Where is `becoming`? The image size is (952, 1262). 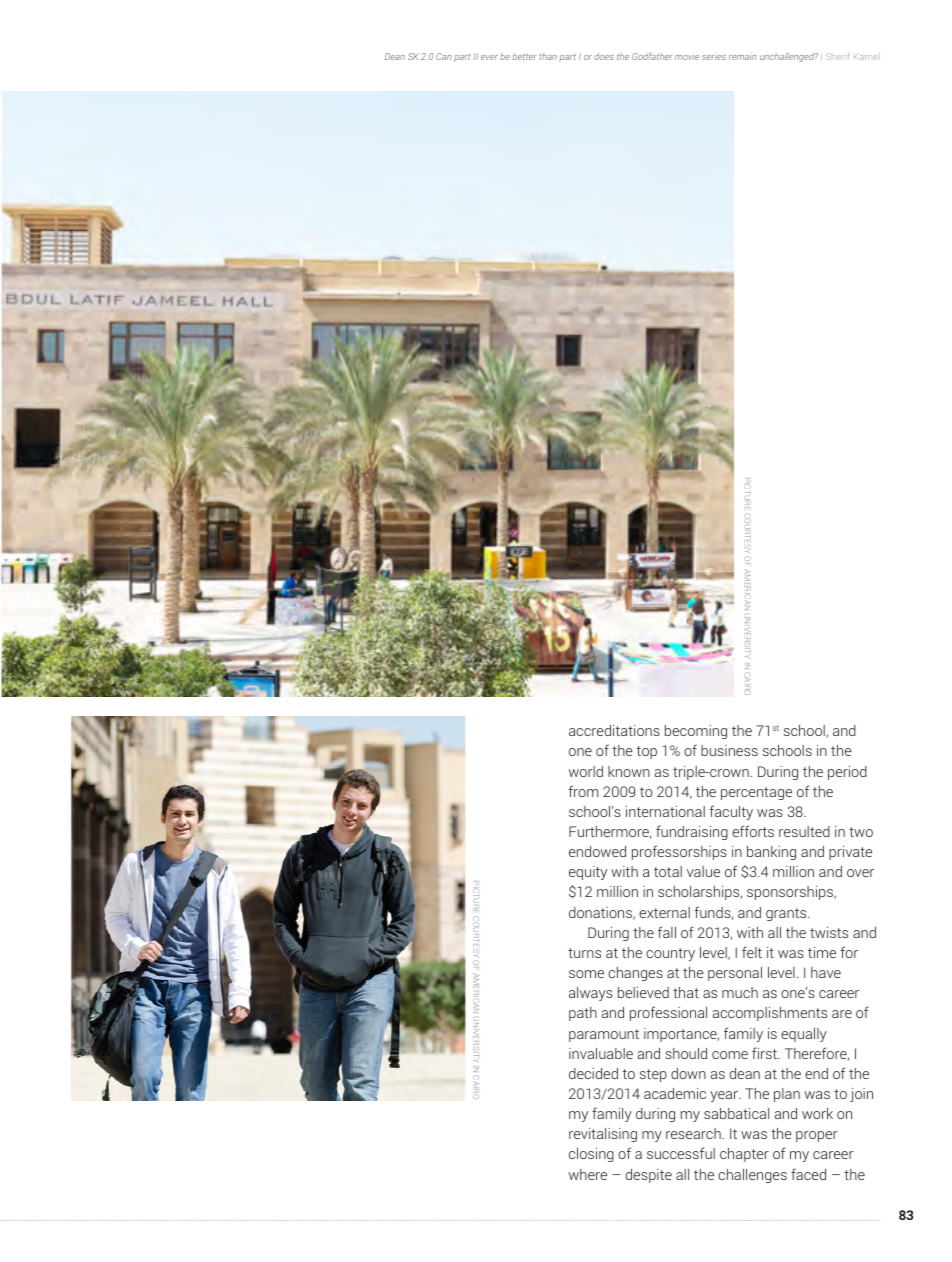
becoming is located at coordinates (696, 732).
